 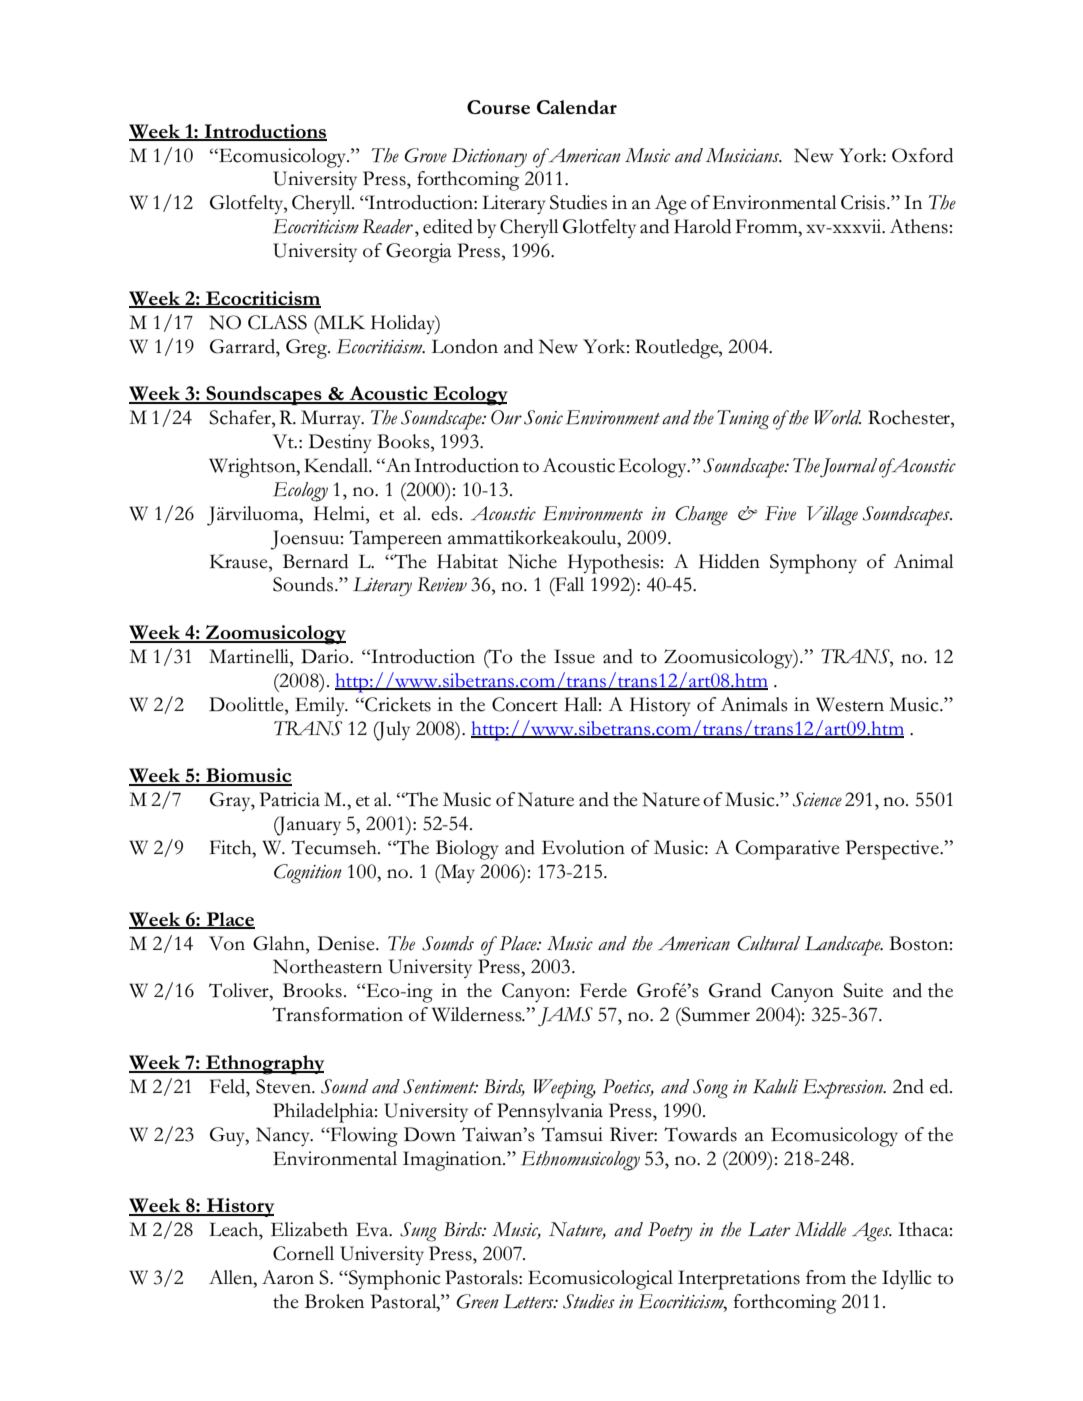 What do you see at coordinates (498, 107) in the page?
I see `Course` at bounding box center [498, 107].
